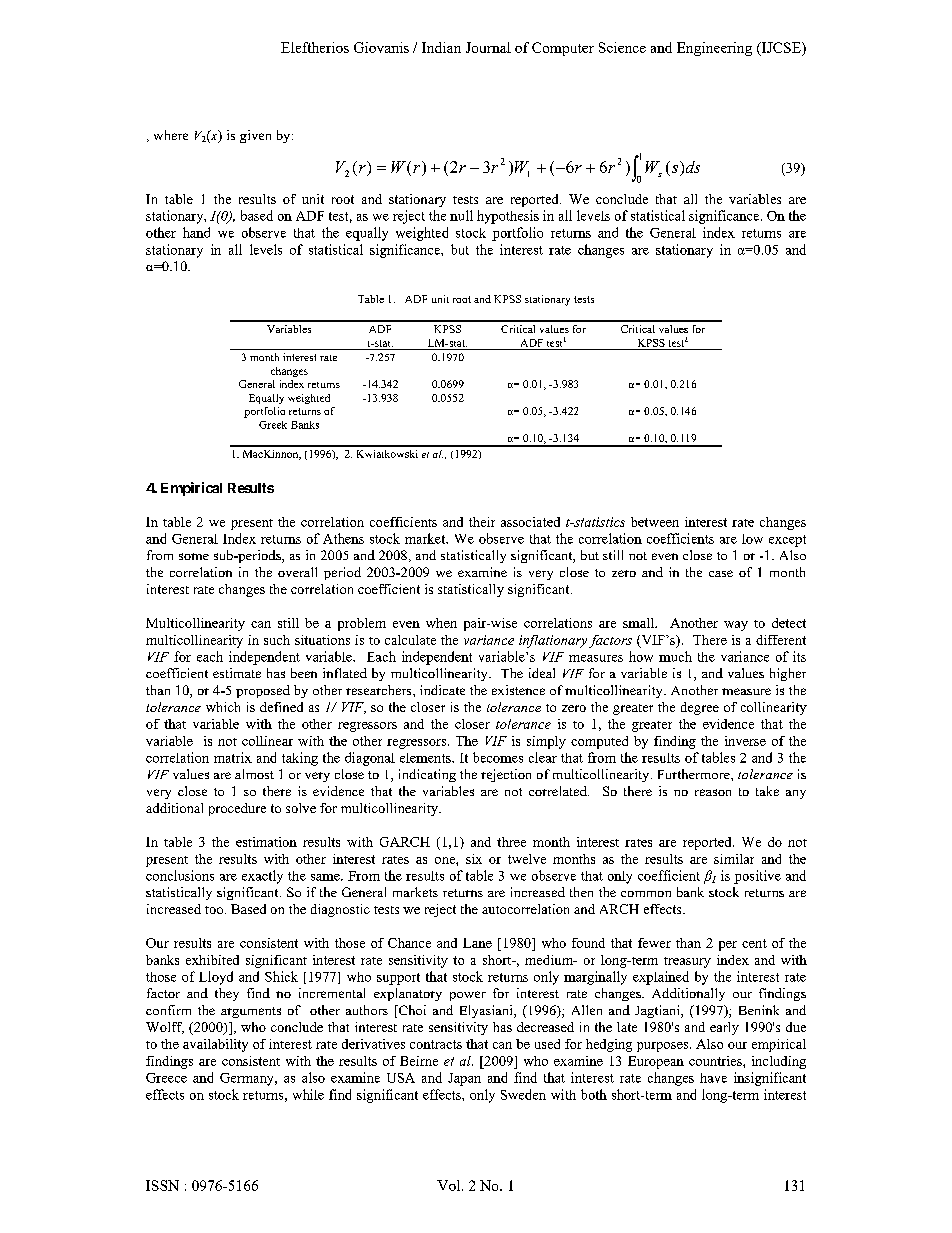  Describe the element at coordinates (736, 626) in the image. I see `way` at that location.
